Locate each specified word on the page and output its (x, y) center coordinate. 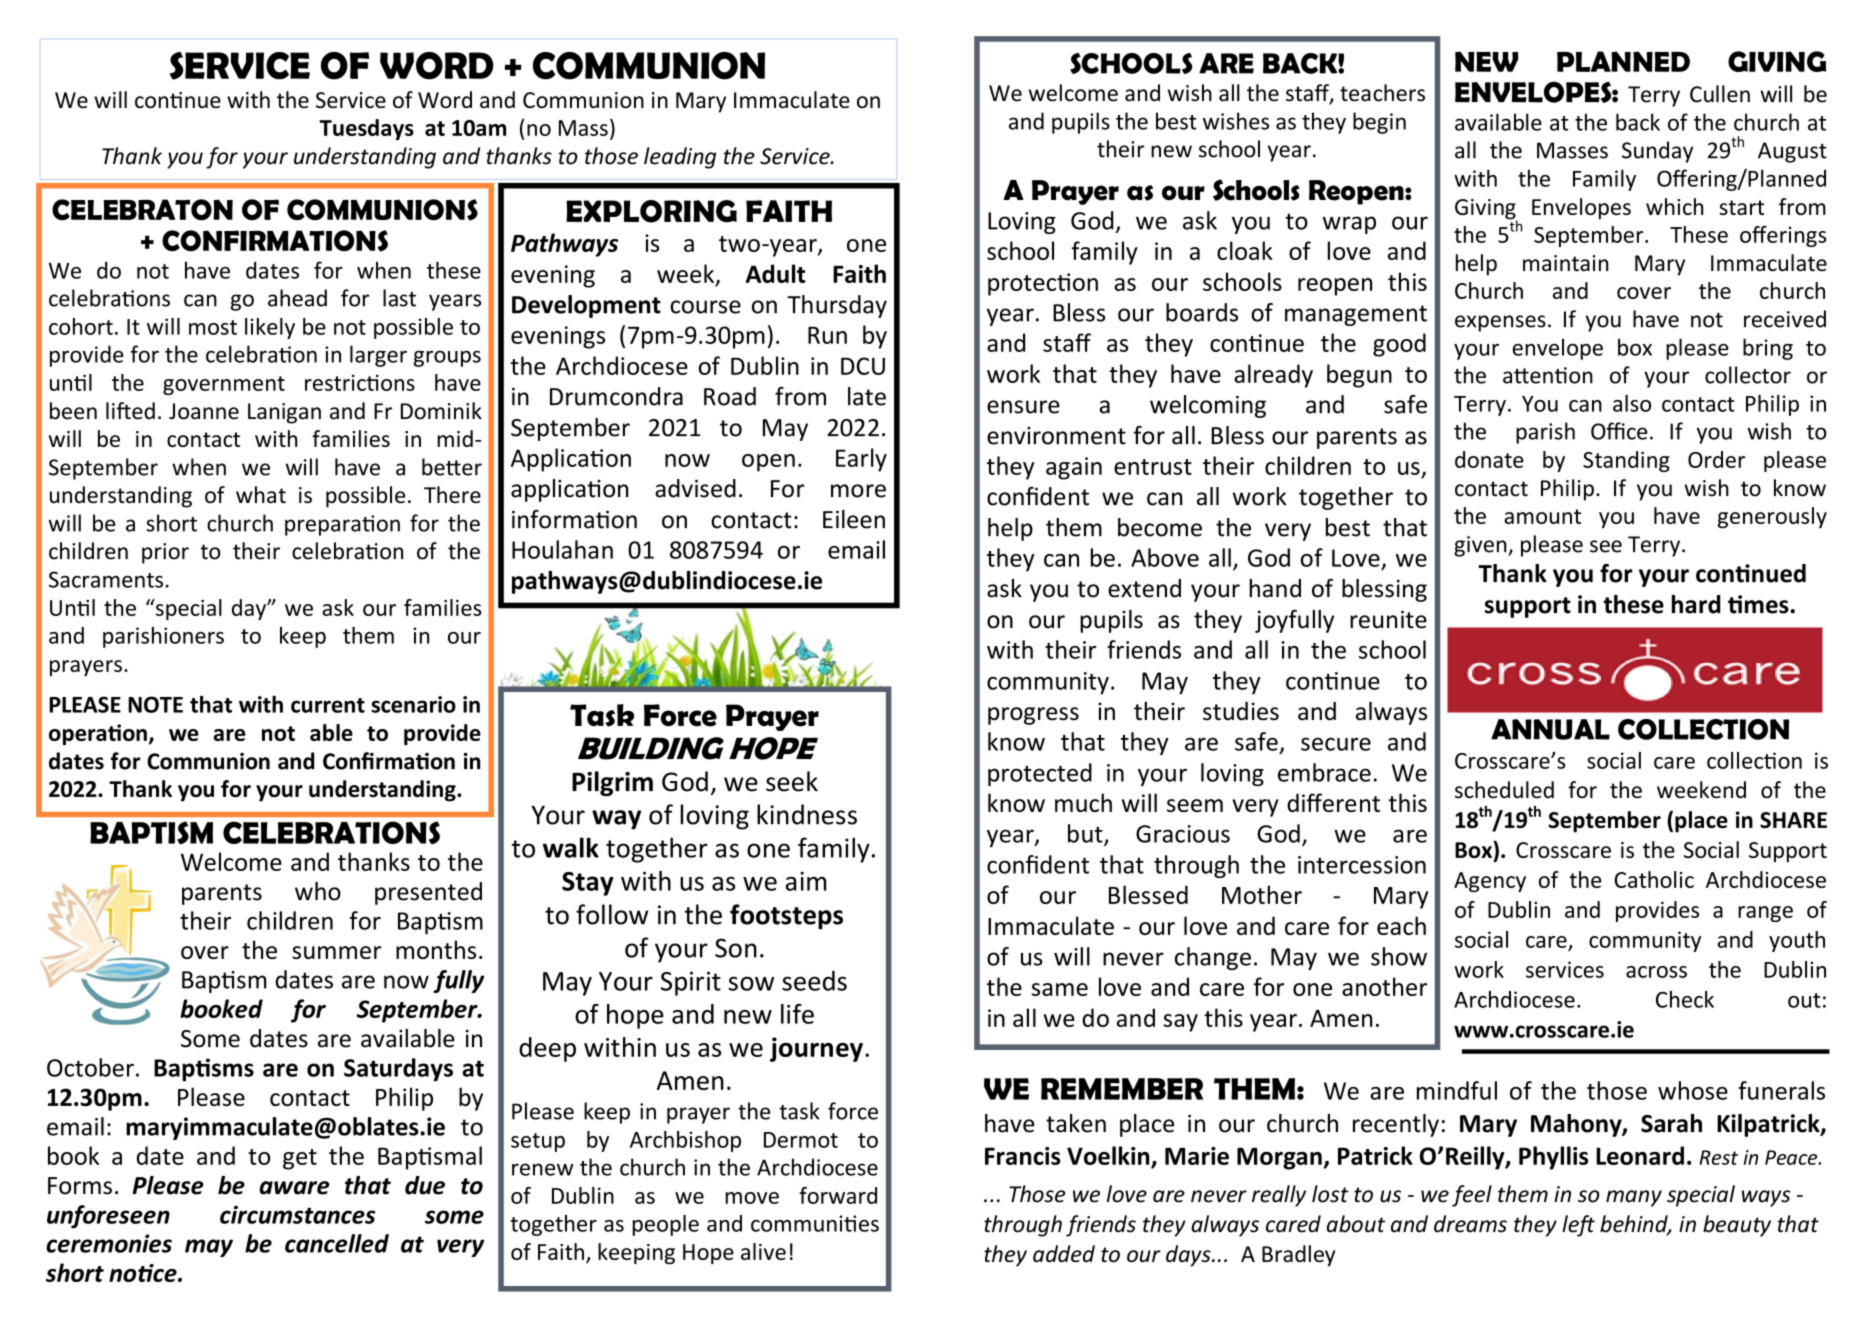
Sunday (1657, 152)
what (261, 494)
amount (1542, 516)
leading (680, 158)
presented (428, 893)
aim (805, 881)
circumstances (297, 1214)
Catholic (1654, 879)
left (1578, 1226)
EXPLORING (651, 211)
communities (815, 1223)
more (858, 491)
